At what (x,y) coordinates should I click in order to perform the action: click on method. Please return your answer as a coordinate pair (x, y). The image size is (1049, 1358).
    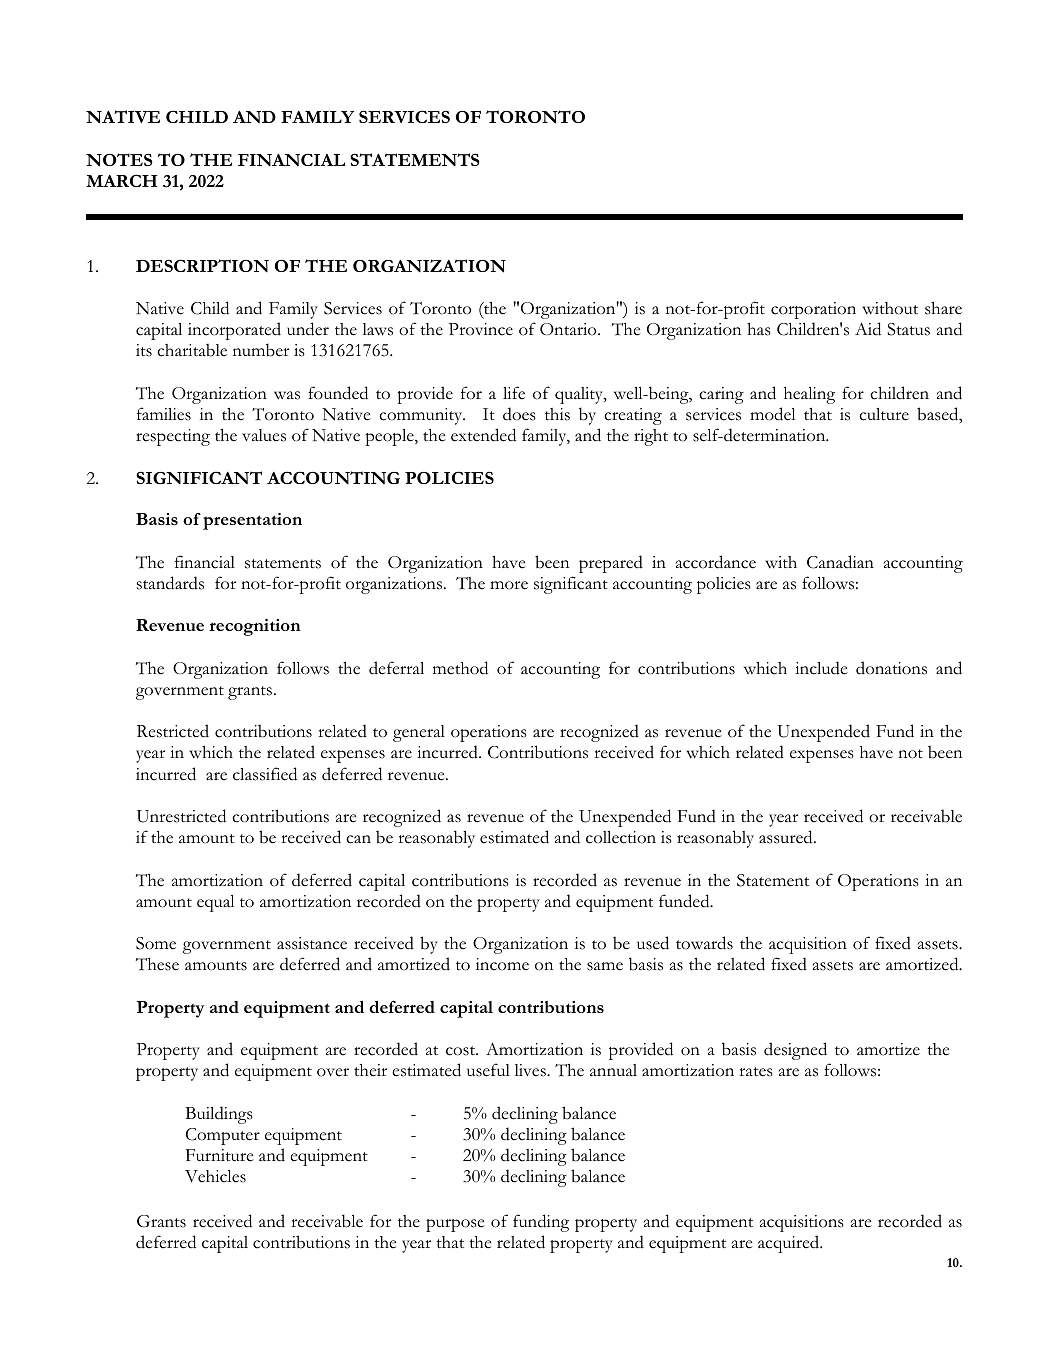
    Looking at the image, I should click on (460, 668).
